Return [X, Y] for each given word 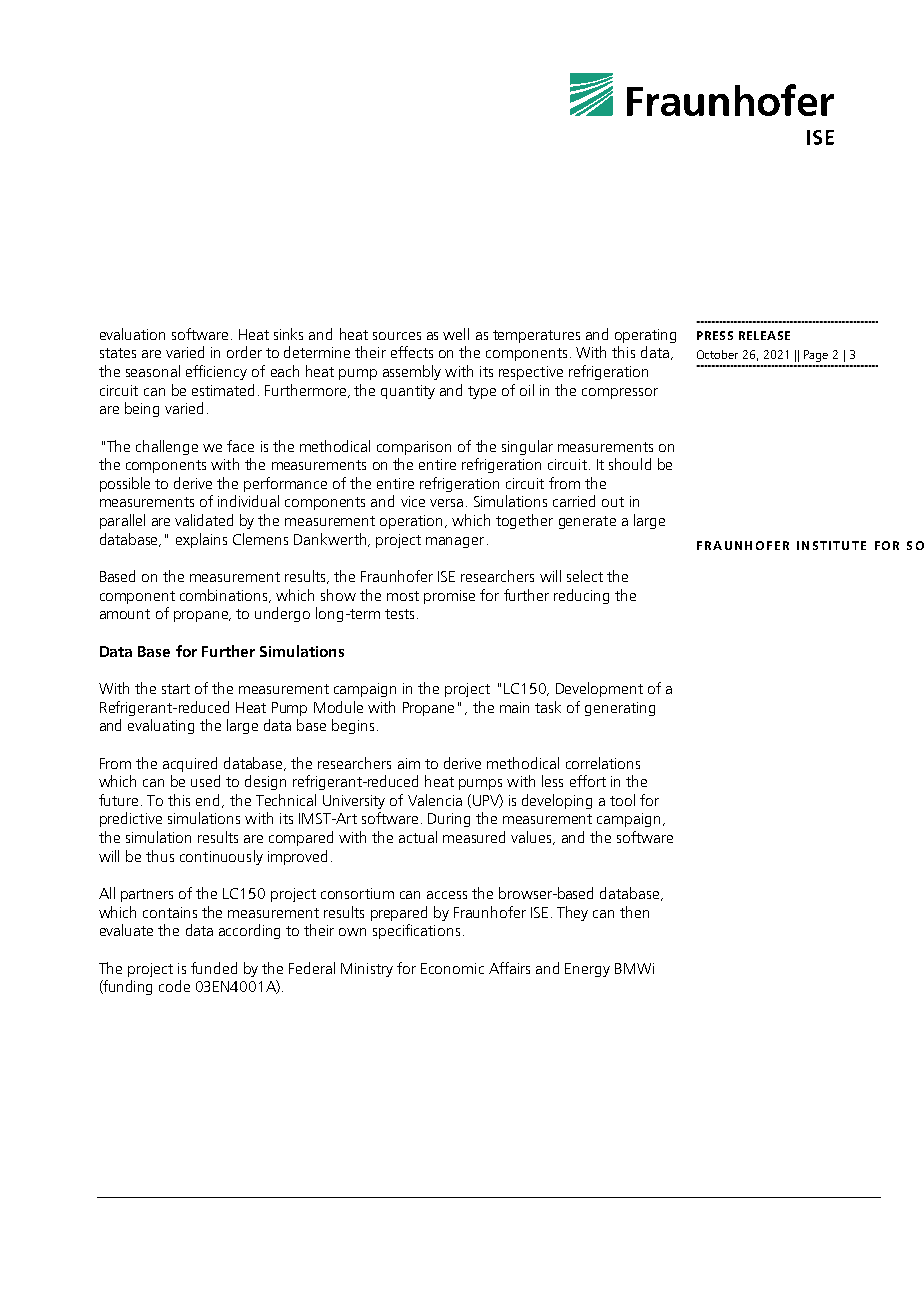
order [244, 352]
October [717, 354]
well [456, 334]
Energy [587, 970]
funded [214, 968]
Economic [452, 968]
